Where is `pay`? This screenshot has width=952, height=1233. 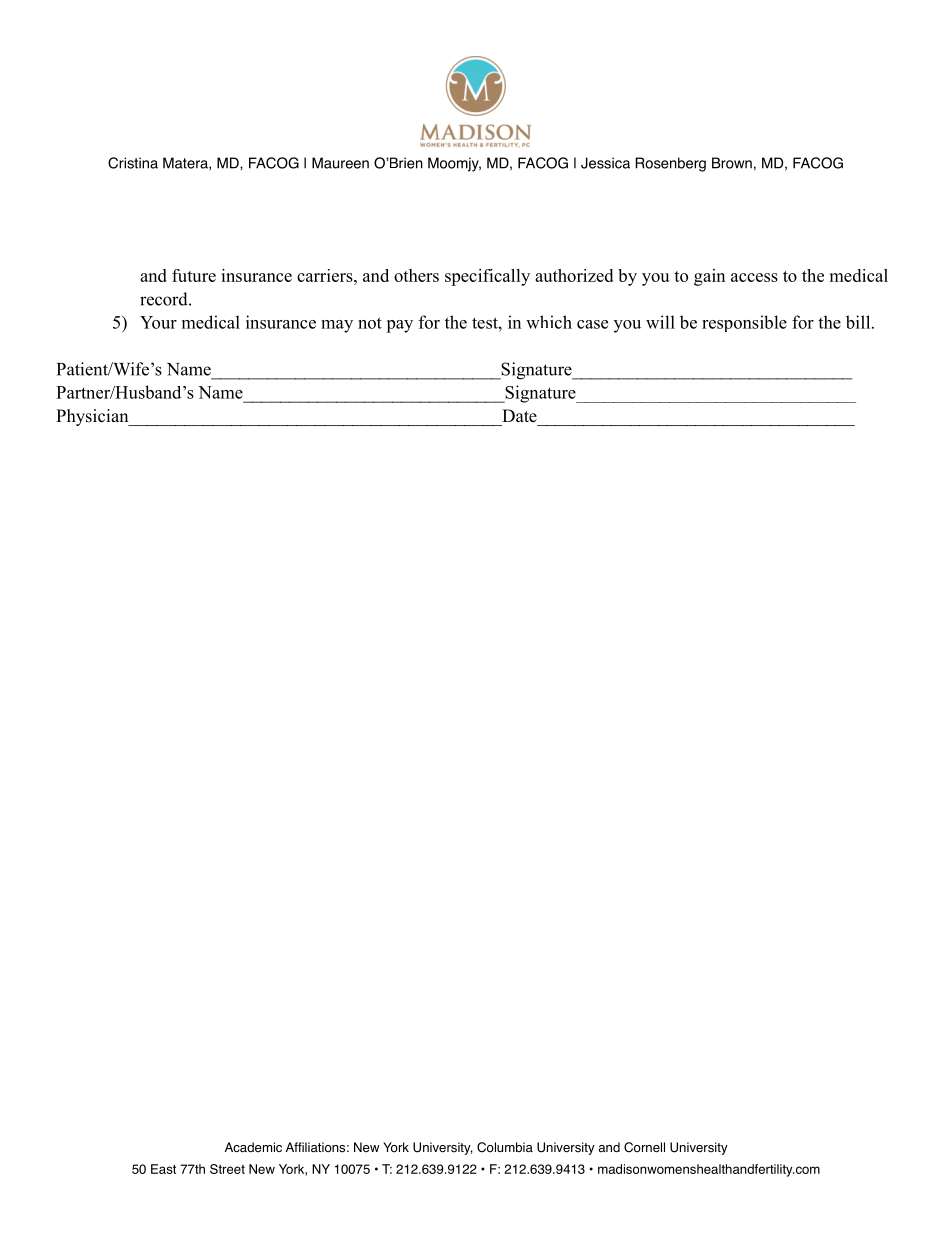 pay is located at coordinates (399, 326).
